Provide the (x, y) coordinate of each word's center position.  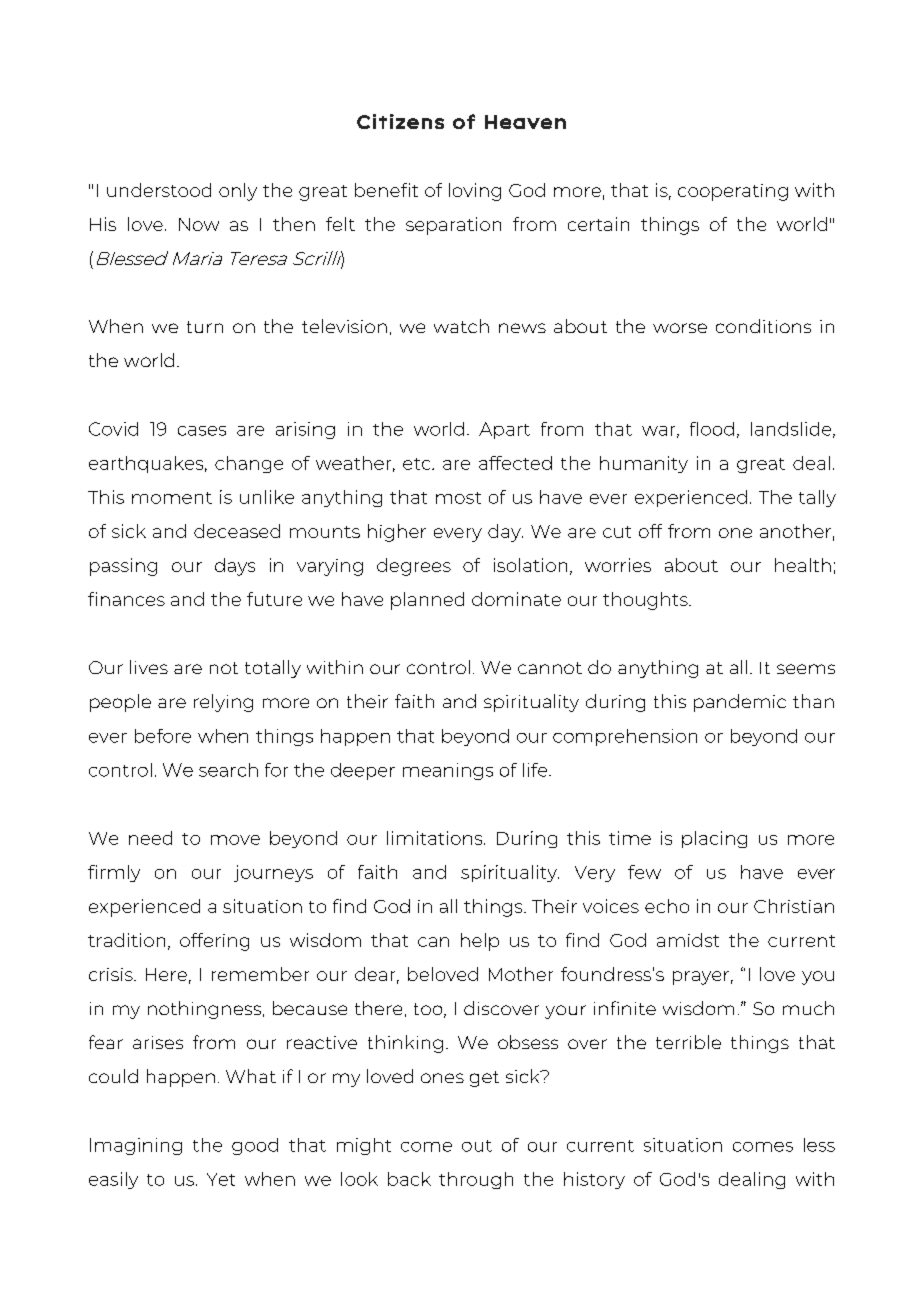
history (594, 1180)
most (458, 498)
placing (714, 839)
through (476, 1180)
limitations (436, 838)
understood (159, 190)
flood (712, 429)
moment (172, 498)
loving (475, 192)
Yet (221, 1179)
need (150, 838)
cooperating (733, 192)
